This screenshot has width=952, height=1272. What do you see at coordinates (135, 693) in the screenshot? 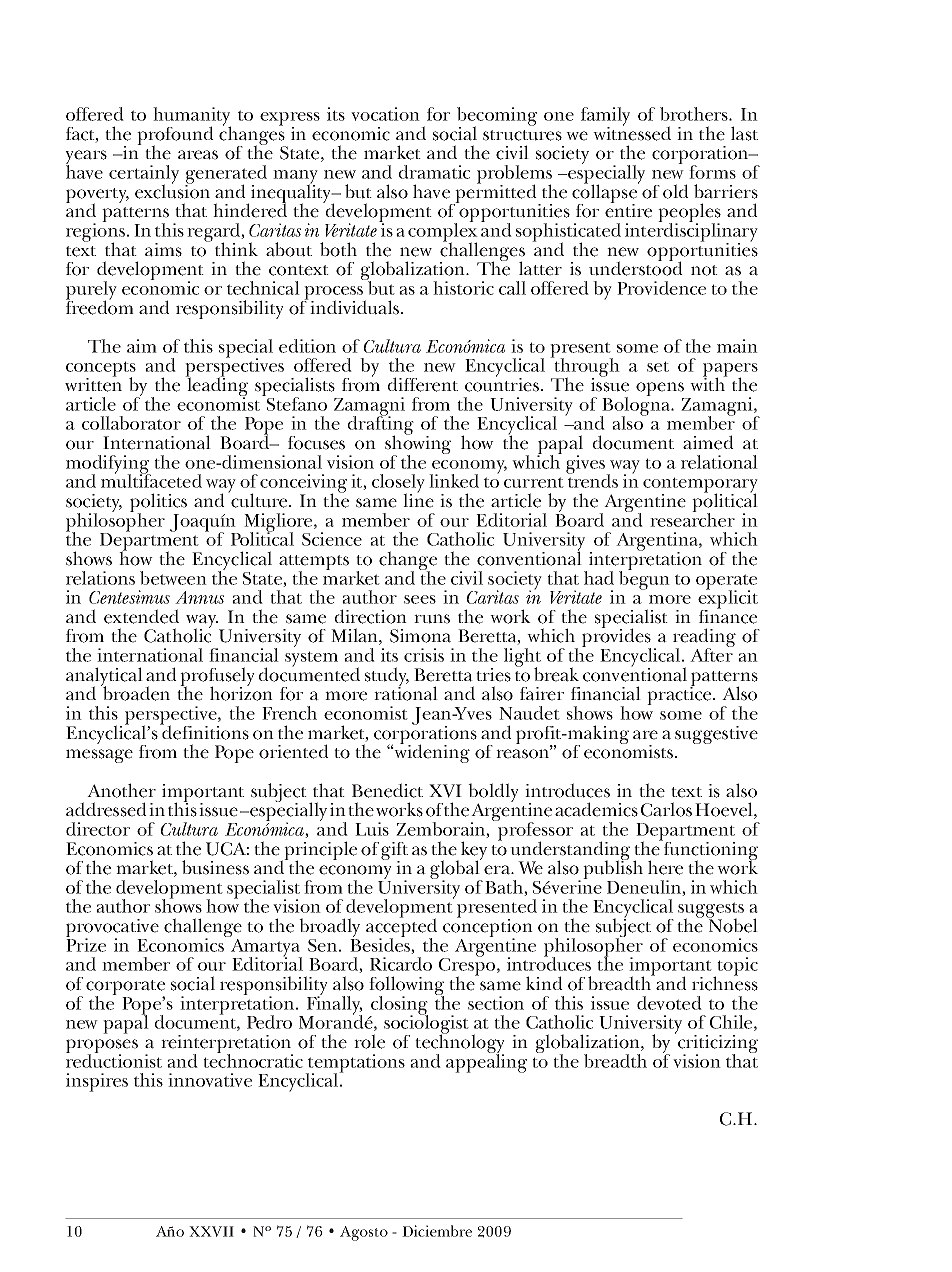
I see `broaden` at bounding box center [135, 693].
